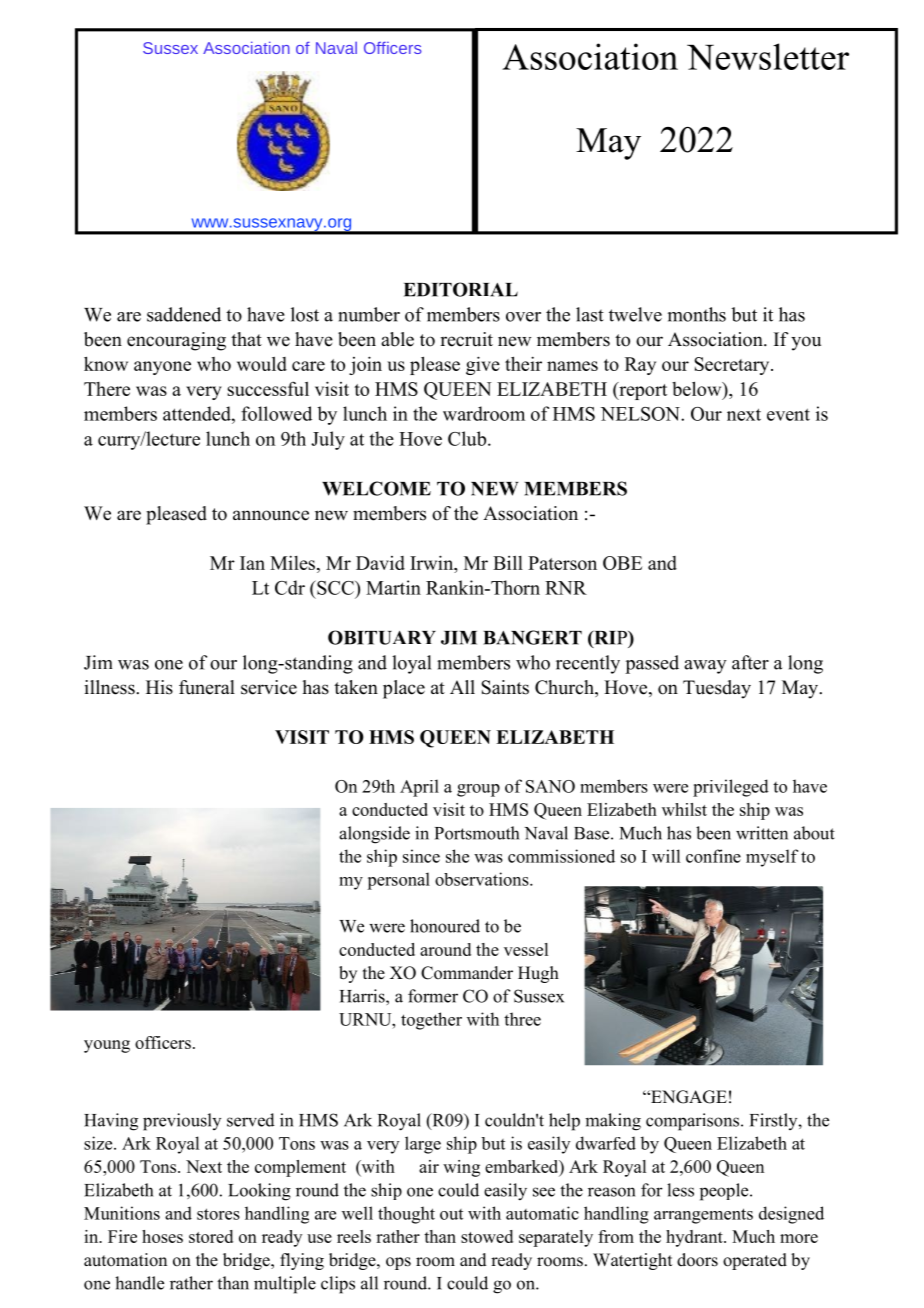 This screenshot has width=924, height=1308. Describe the element at coordinates (461, 289) in the screenshot. I see `EDITORIAL` at that location.
